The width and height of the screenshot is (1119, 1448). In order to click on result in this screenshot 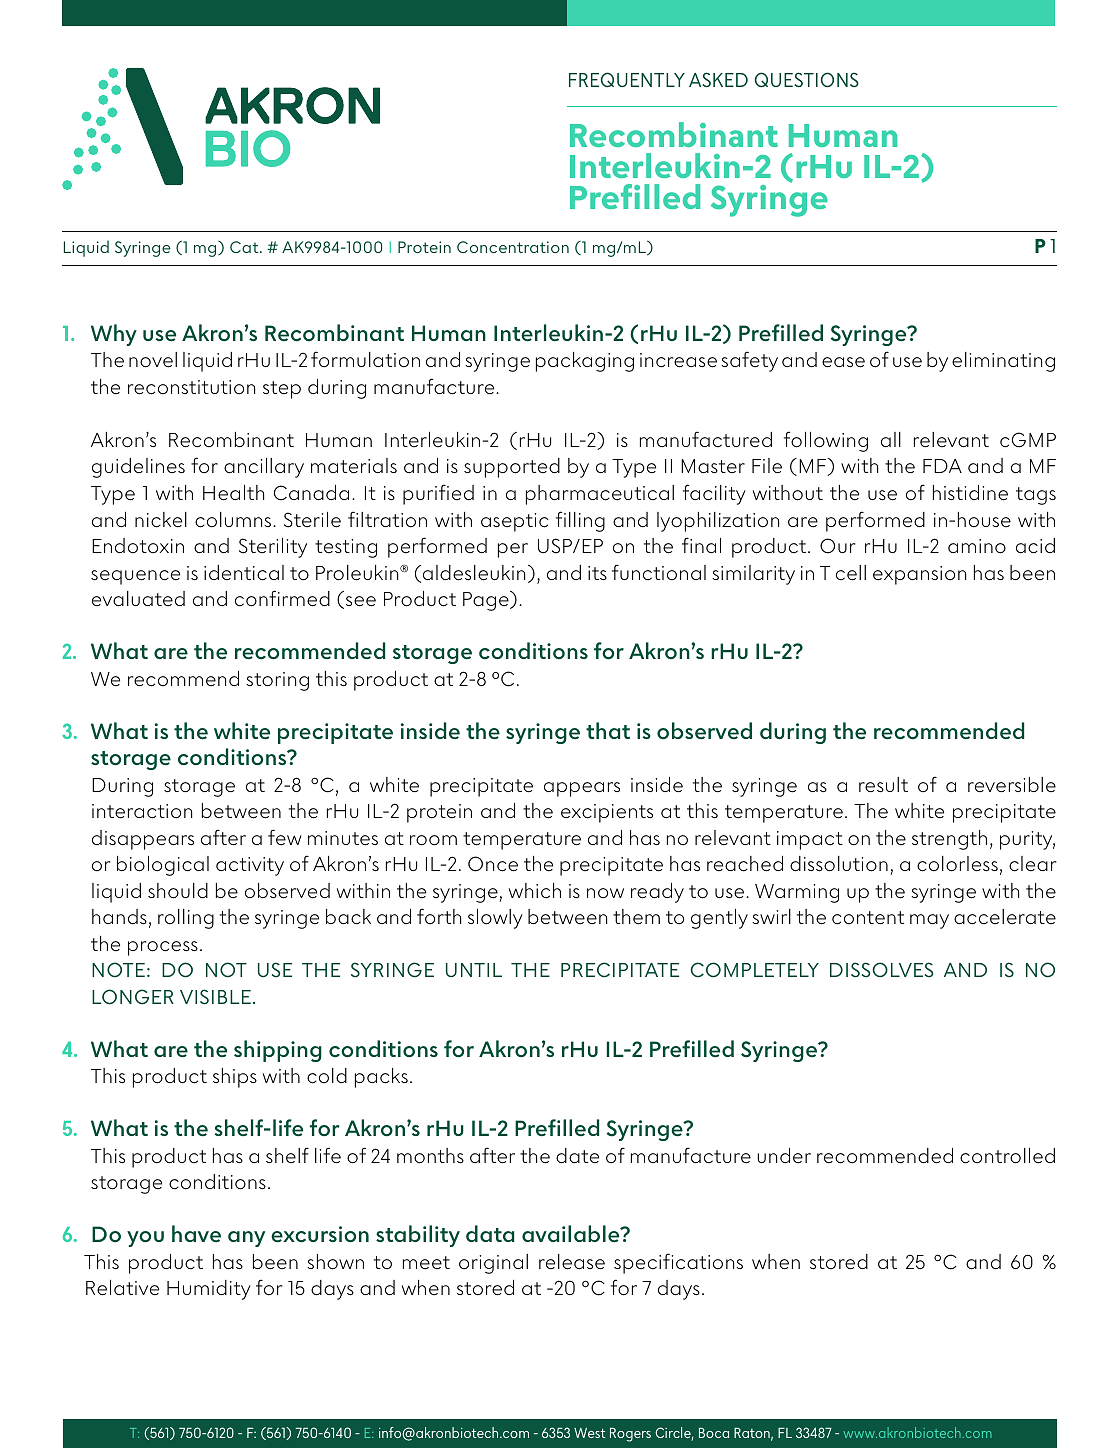, I will do `click(883, 785)`.
